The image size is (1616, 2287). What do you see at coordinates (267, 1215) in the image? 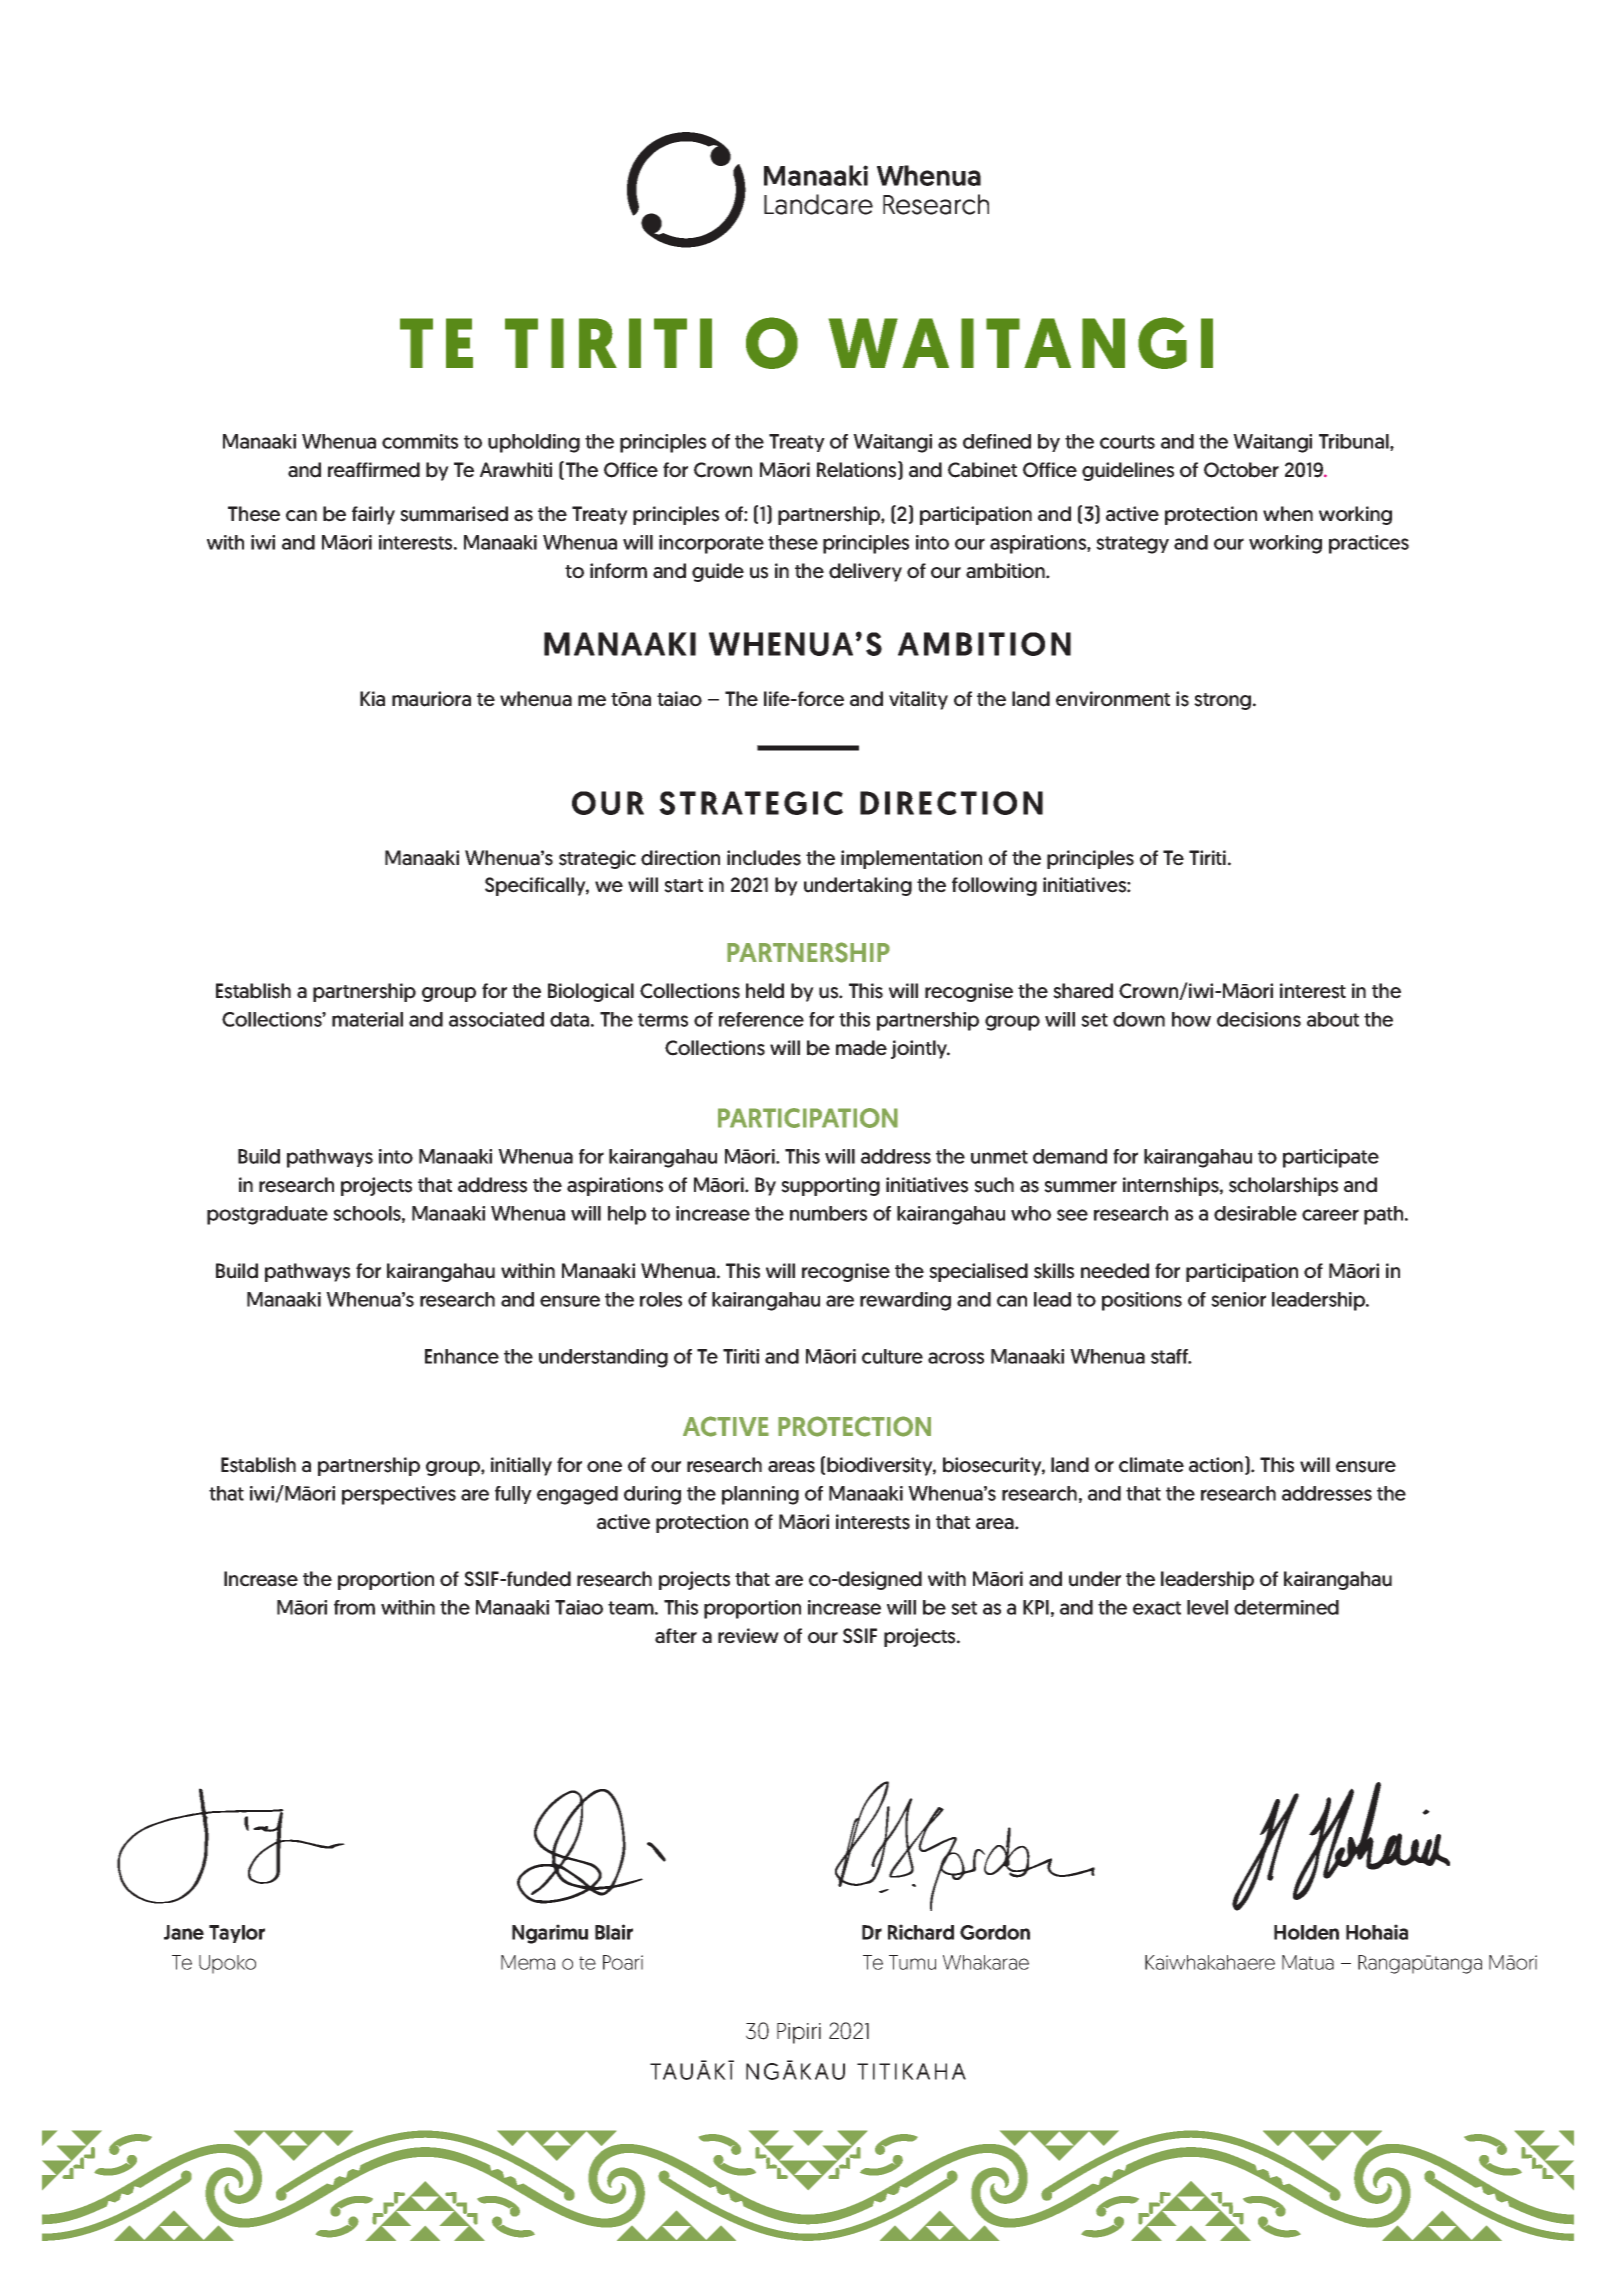
I see `postgraduate` at bounding box center [267, 1215].
